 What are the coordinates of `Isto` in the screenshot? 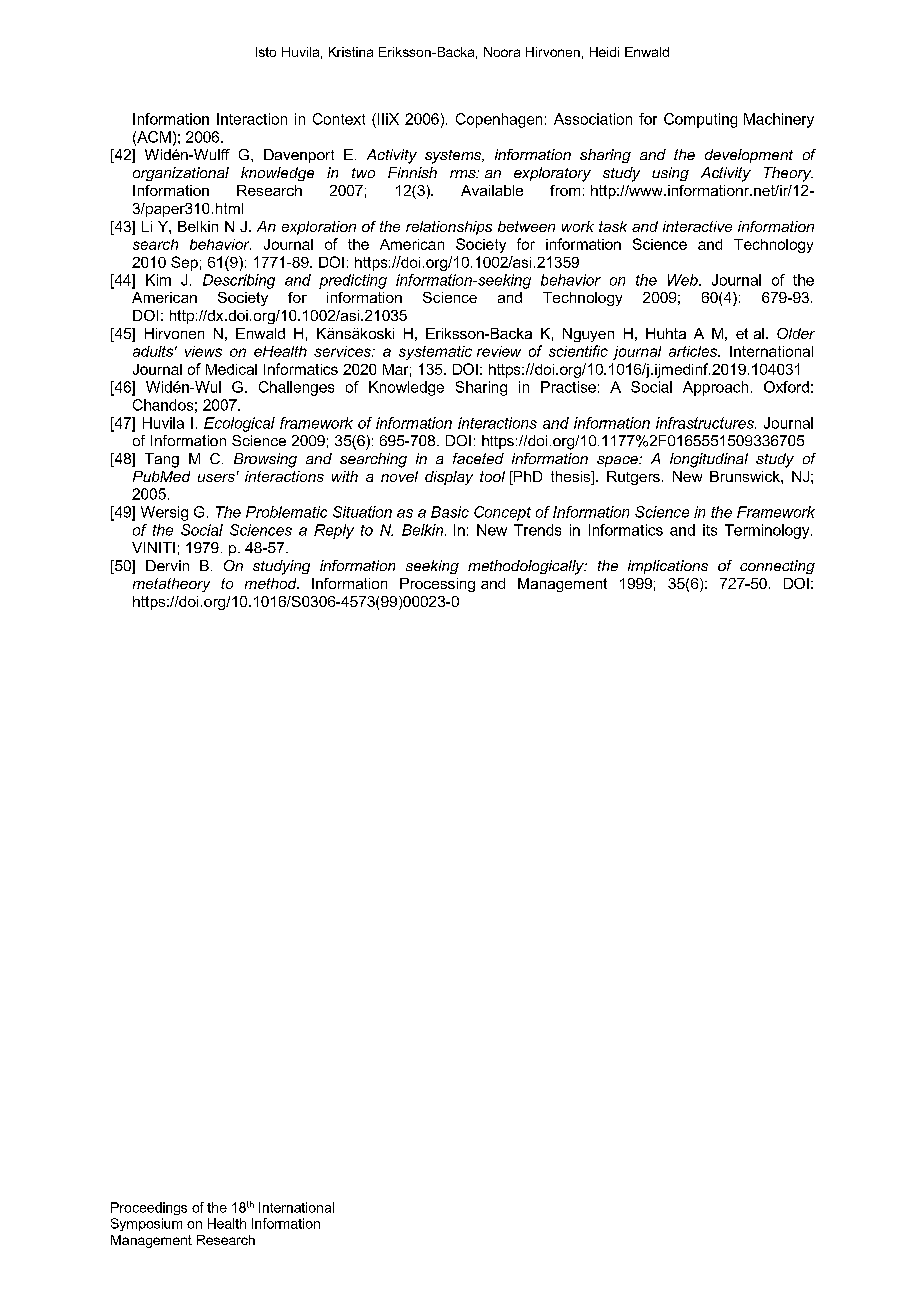 It's located at (266, 52).
